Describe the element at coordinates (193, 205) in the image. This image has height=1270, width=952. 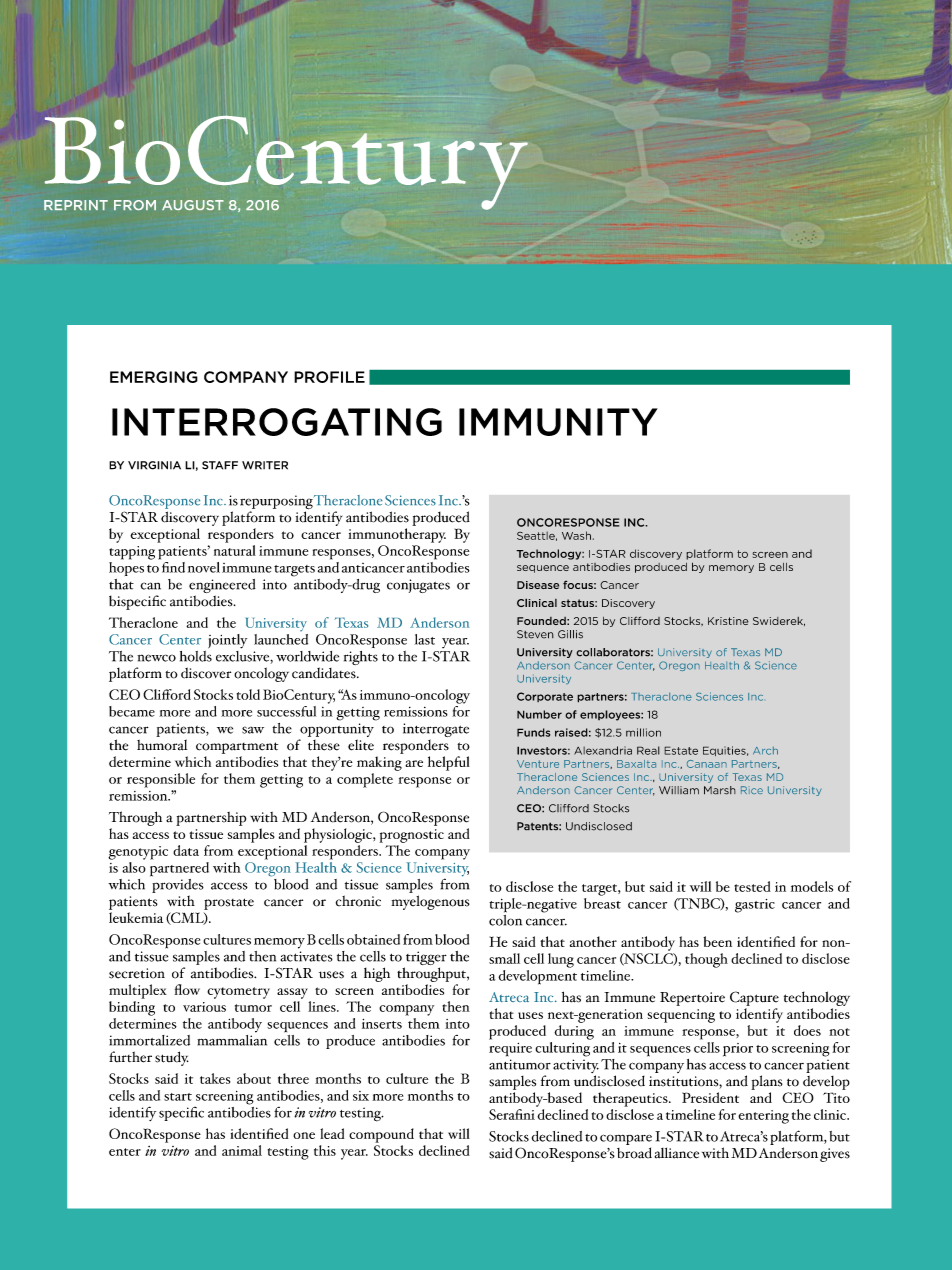
I see `AUGUST` at that location.
